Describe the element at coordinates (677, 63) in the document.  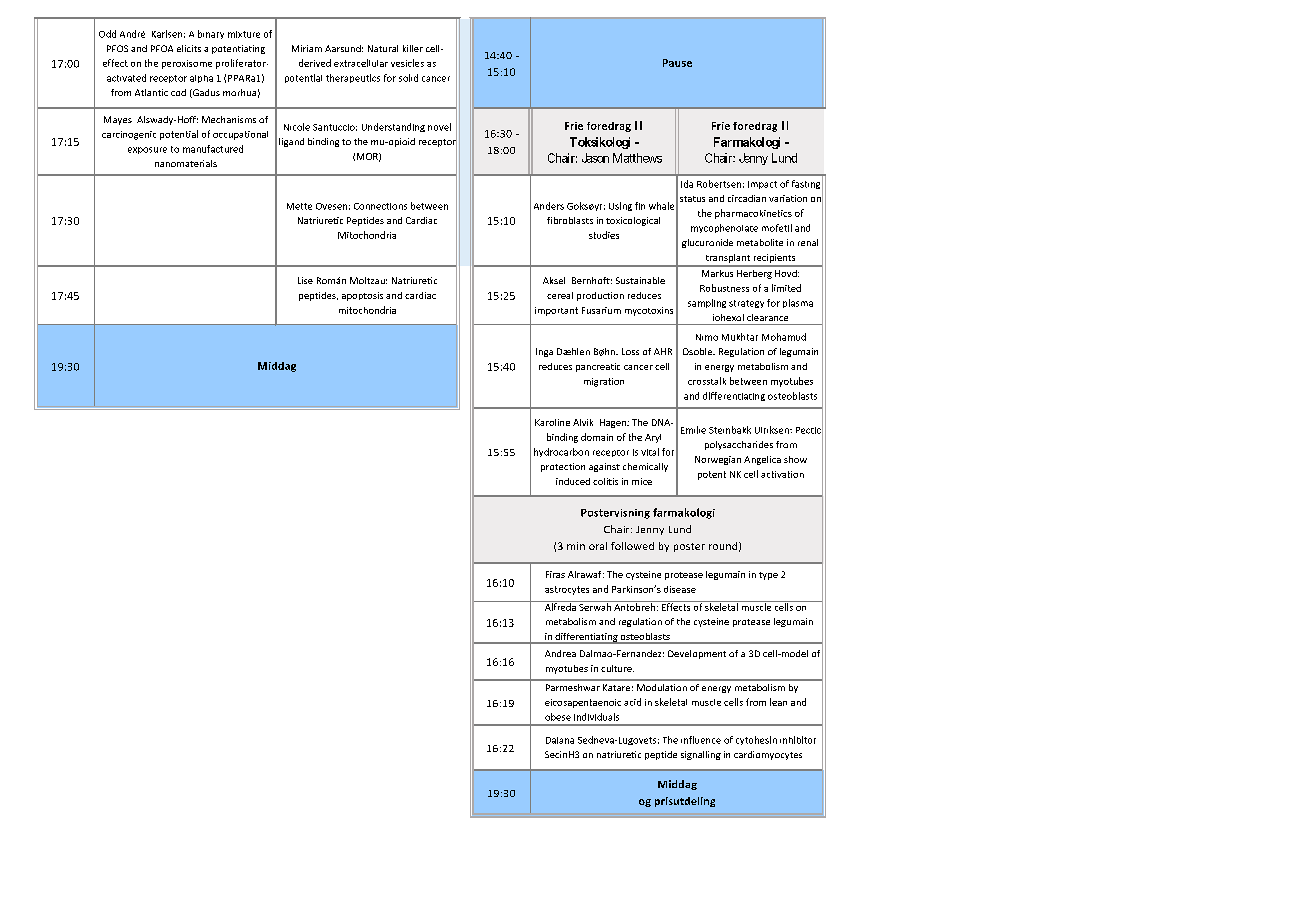
I see `Pause` at that location.
